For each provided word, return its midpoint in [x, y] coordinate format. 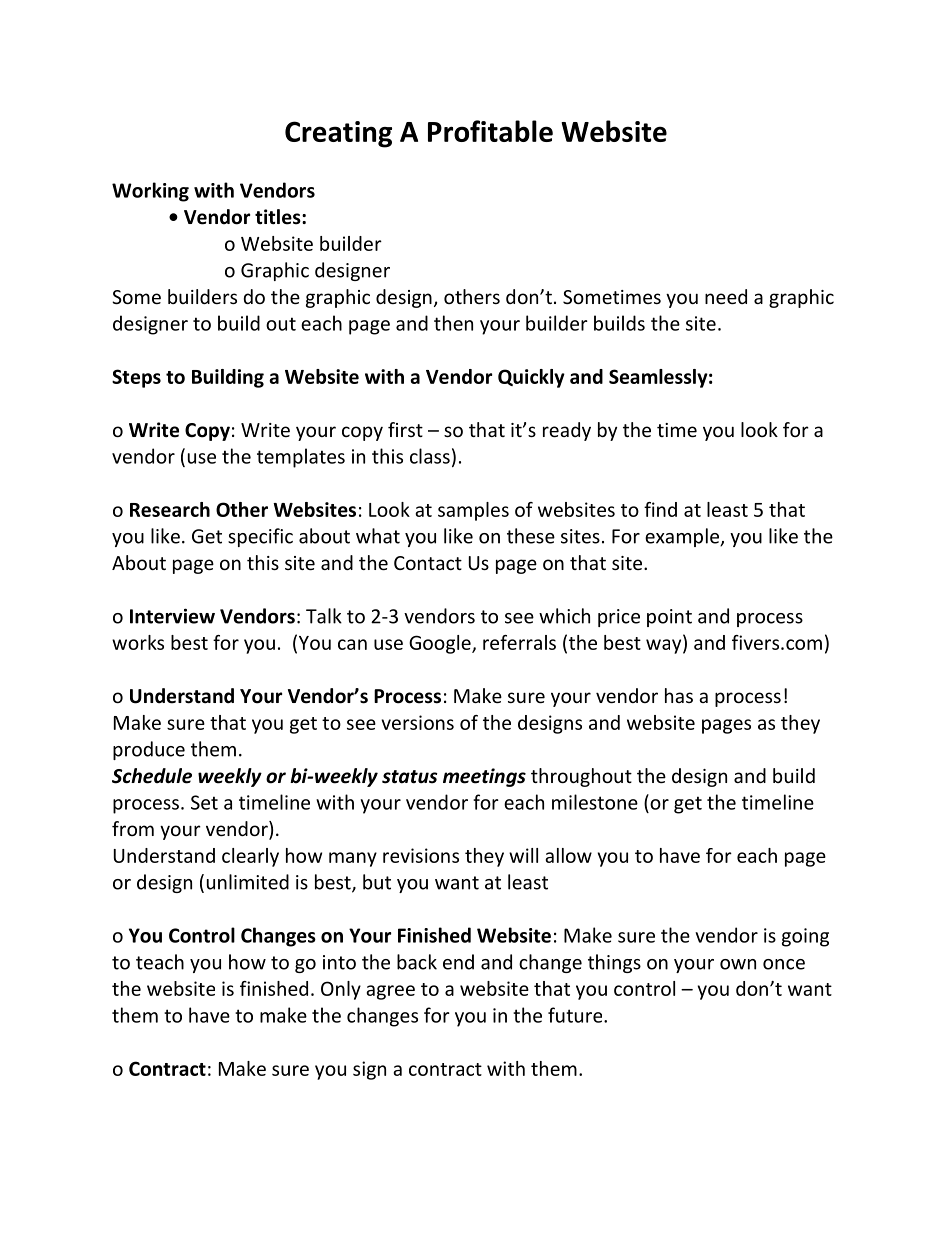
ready [567, 431]
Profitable [490, 131]
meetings [484, 777]
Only [341, 990]
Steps [136, 378]
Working [150, 192]
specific [260, 537]
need [726, 296]
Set [204, 802]
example [683, 537]
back [417, 962]
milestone [595, 802]
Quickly [531, 378]
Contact [428, 563]
